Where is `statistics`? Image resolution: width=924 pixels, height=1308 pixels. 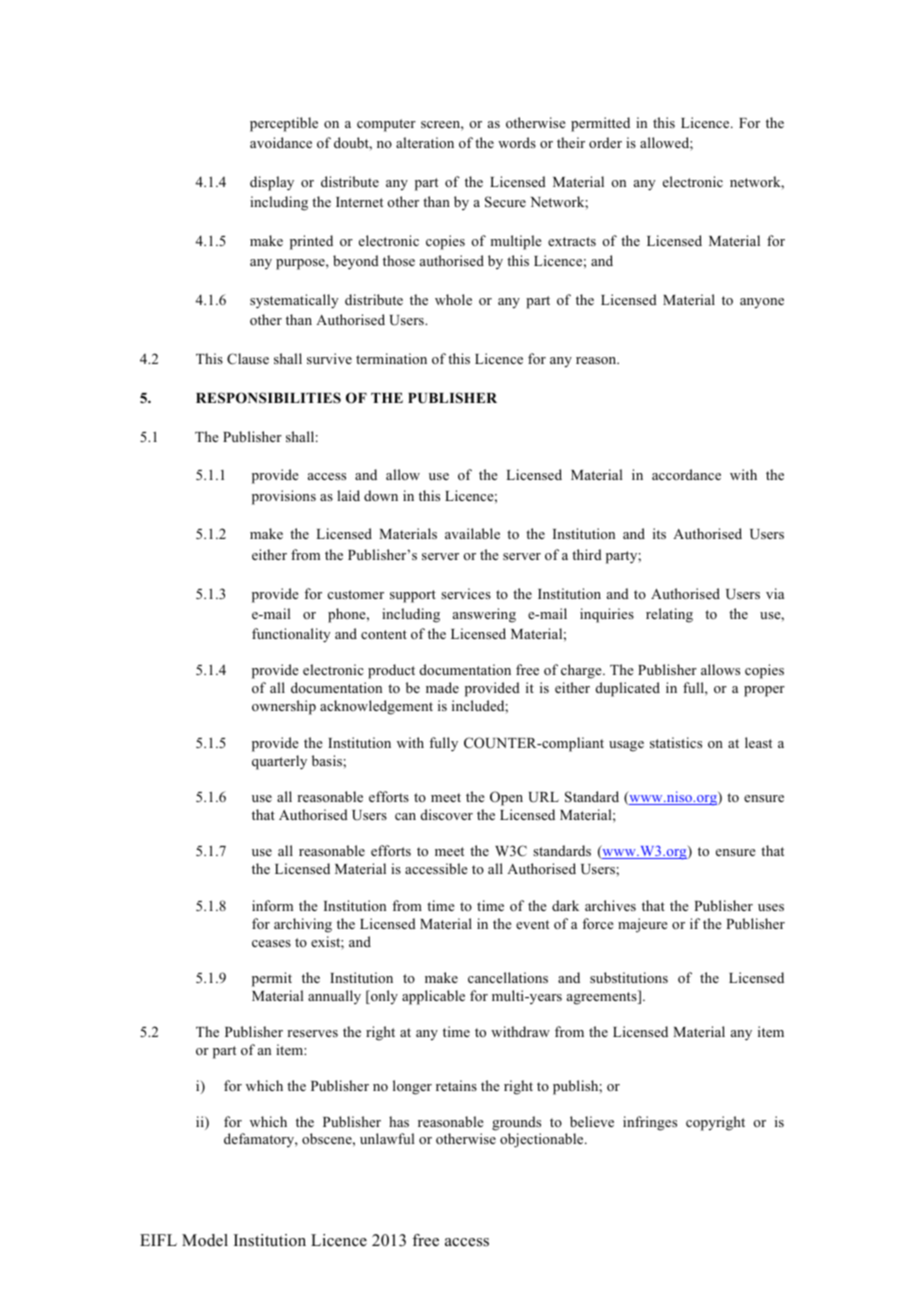
statistics is located at coordinates (676, 742).
